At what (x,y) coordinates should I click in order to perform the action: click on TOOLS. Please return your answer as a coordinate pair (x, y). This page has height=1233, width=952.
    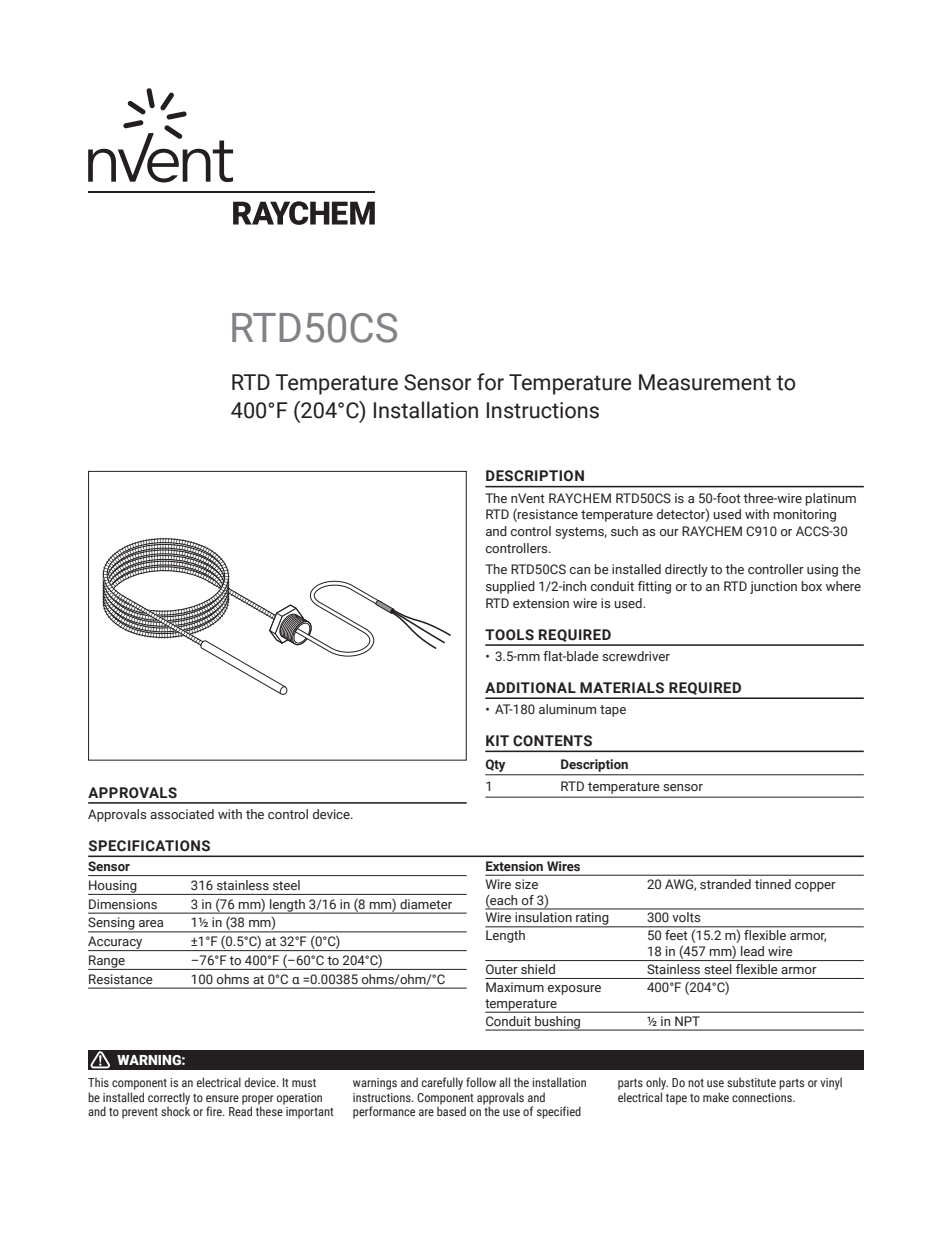
    Looking at the image, I should click on (509, 635).
